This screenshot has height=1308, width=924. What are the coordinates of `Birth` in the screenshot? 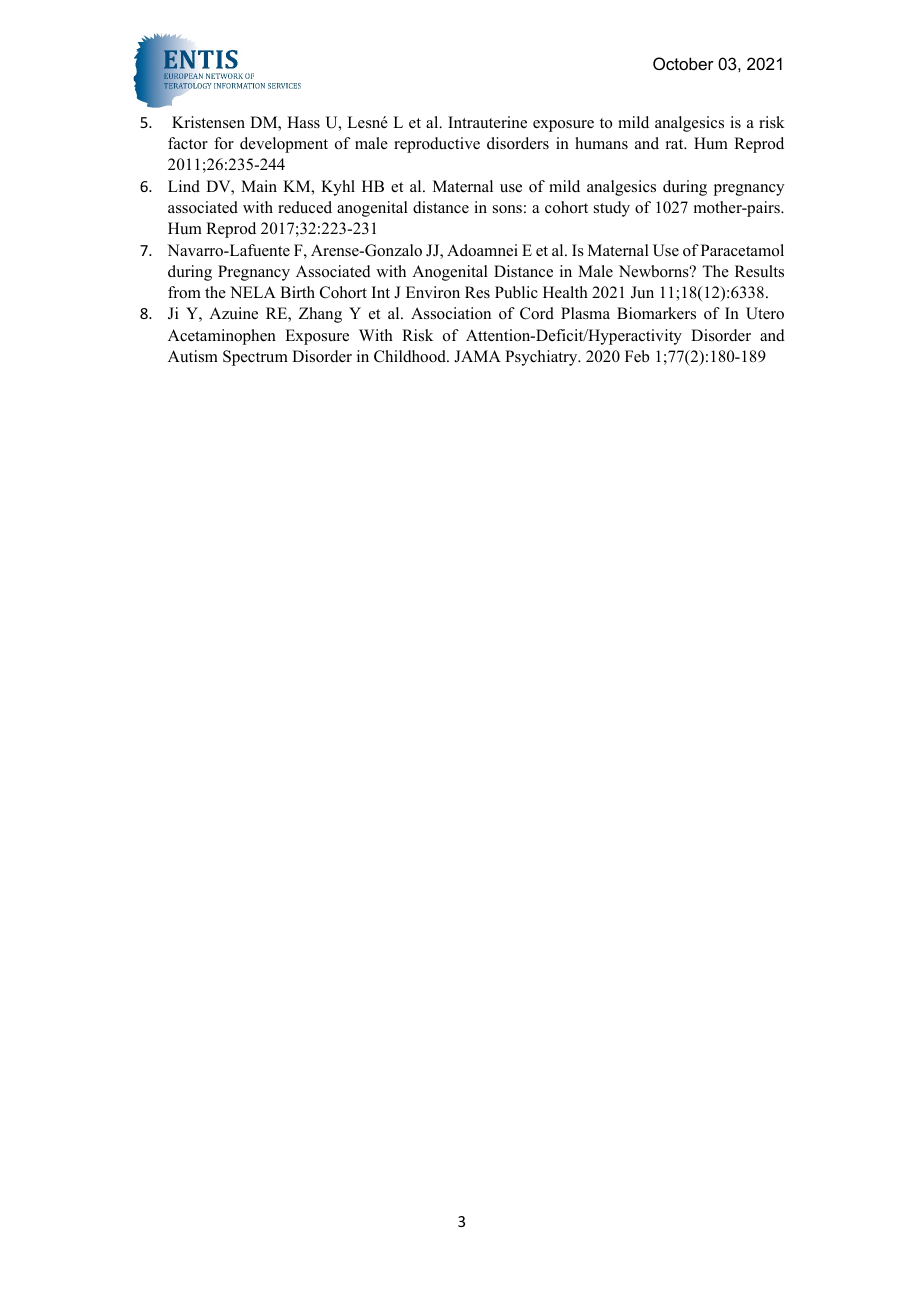 It's located at (297, 292).
